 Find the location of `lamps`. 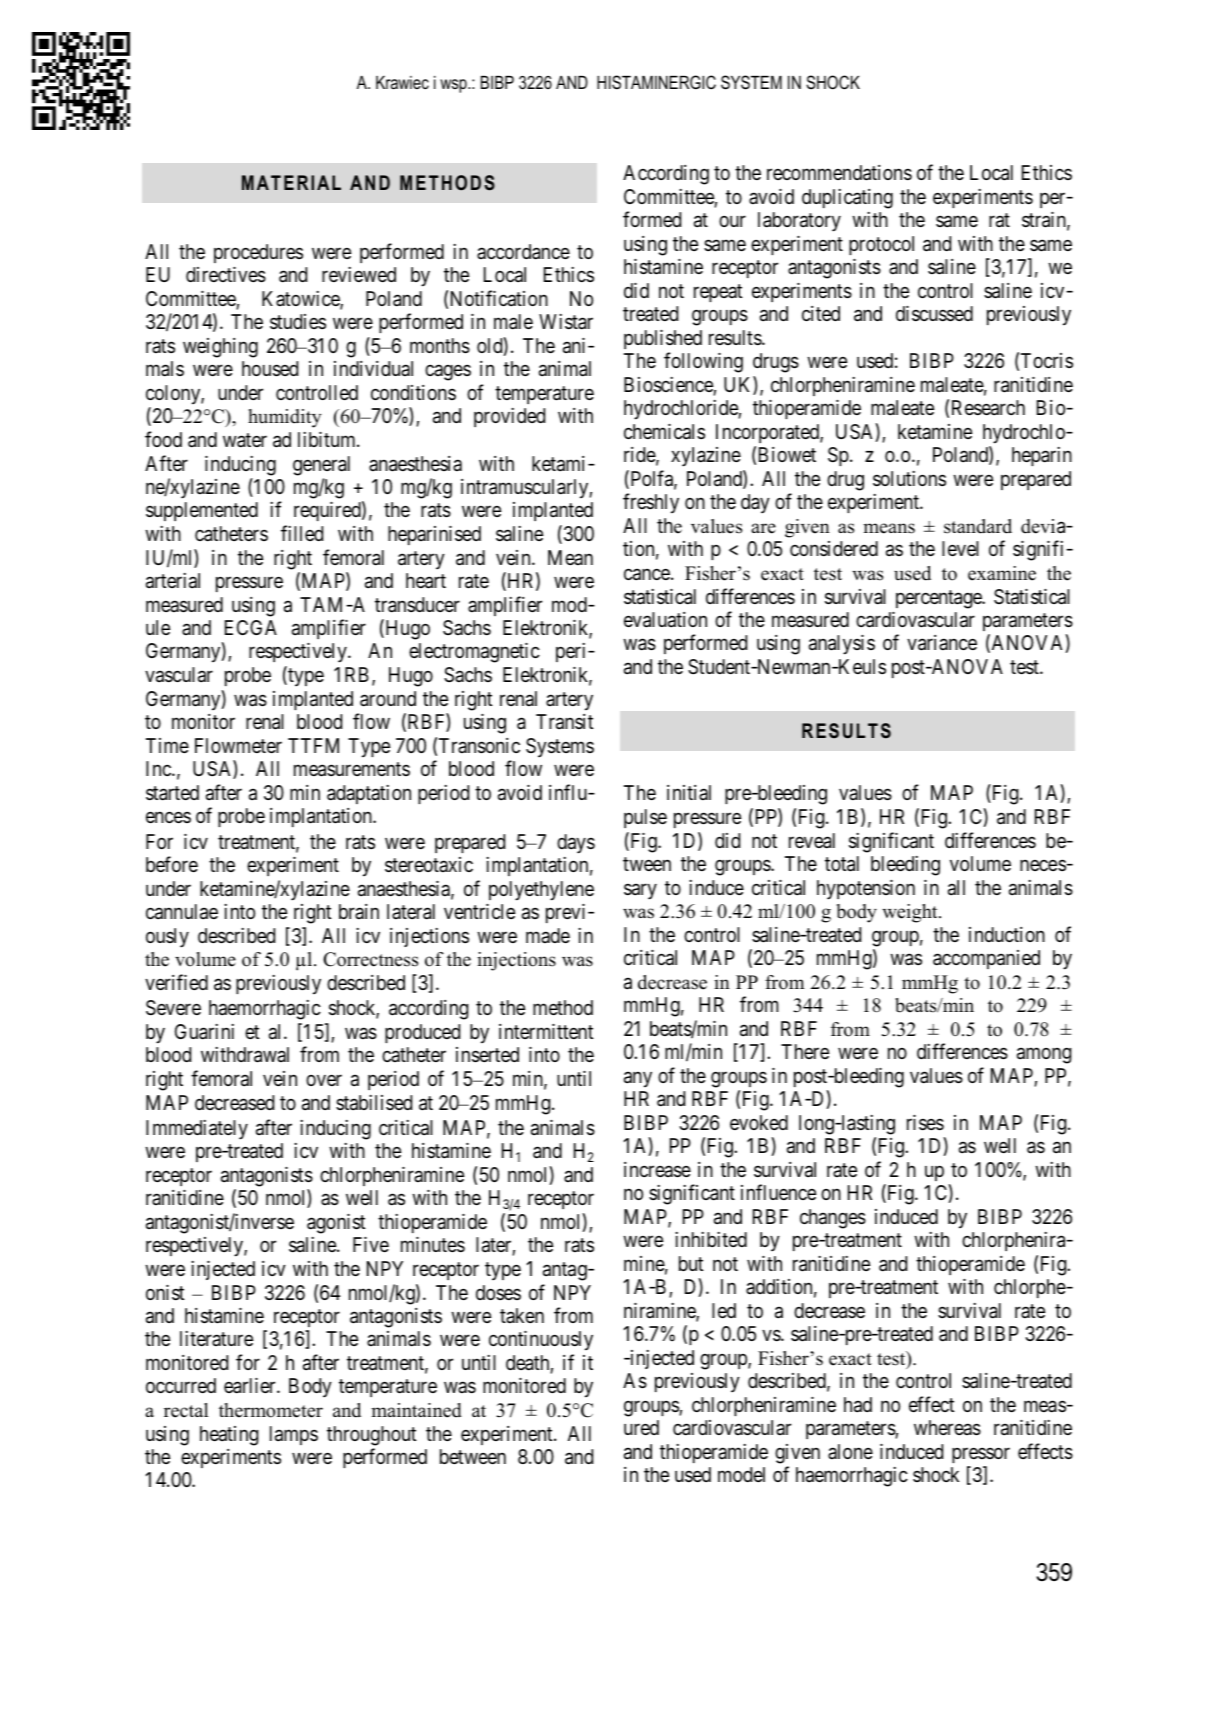

lamps is located at coordinates (294, 1435).
